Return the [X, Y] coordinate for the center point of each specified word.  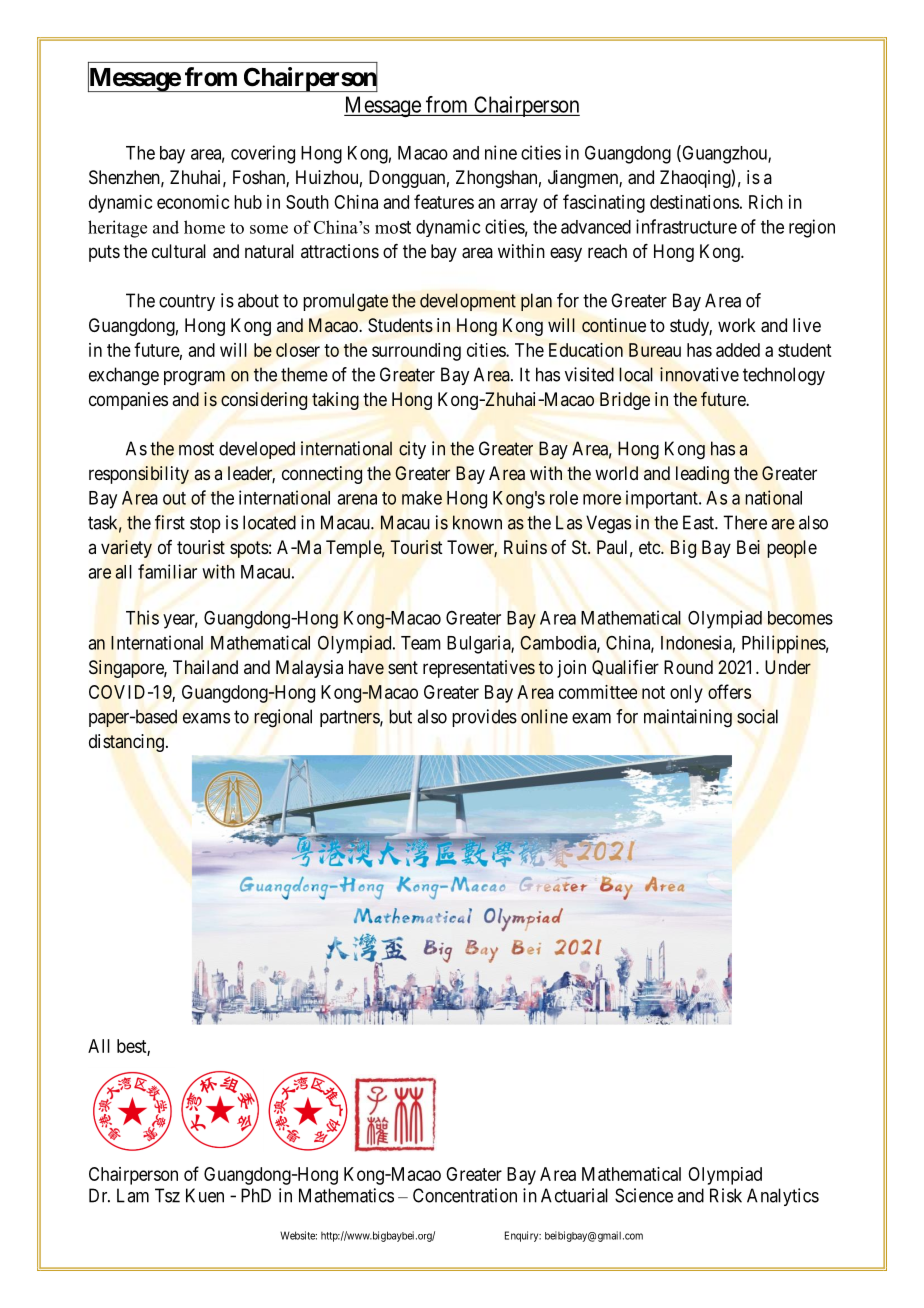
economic [193, 202]
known [477, 522]
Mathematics [346, 1195]
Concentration [465, 1195]
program [194, 378]
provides [484, 718]
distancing [126, 743]
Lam [133, 1195]
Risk [726, 1195]
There [745, 522]
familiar [167, 571]
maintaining [688, 718]
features [444, 201]
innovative [699, 374]
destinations [694, 202]
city [412, 450]
